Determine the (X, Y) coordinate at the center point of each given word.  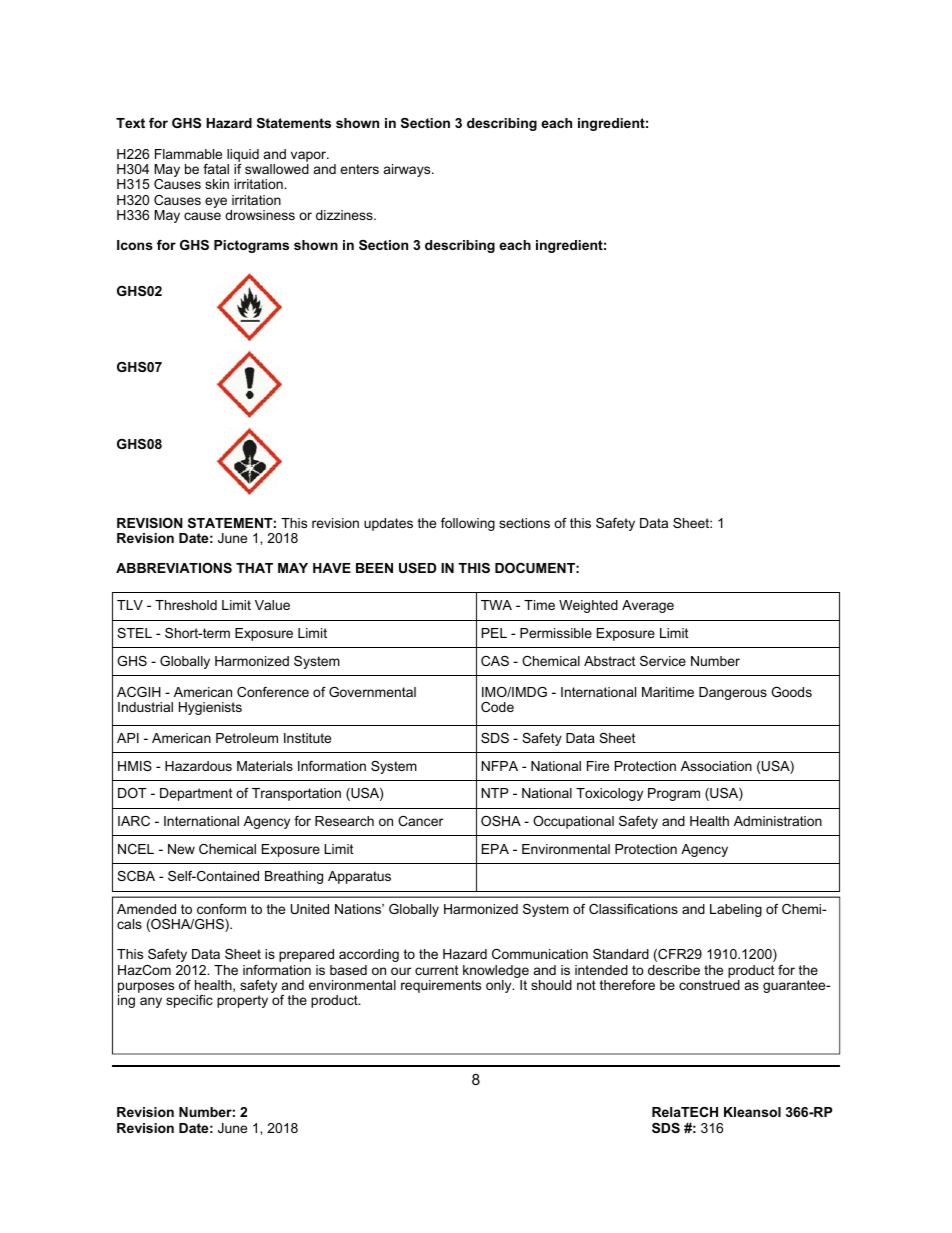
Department (196, 794)
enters (359, 169)
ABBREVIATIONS (174, 568)
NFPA (500, 766)
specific (189, 1001)
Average (648, 606)
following (468, 524)
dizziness (345, 215)
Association (716, 766)
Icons (135, 245)
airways (408, 170)
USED (417, 568)
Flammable (188, 154)
